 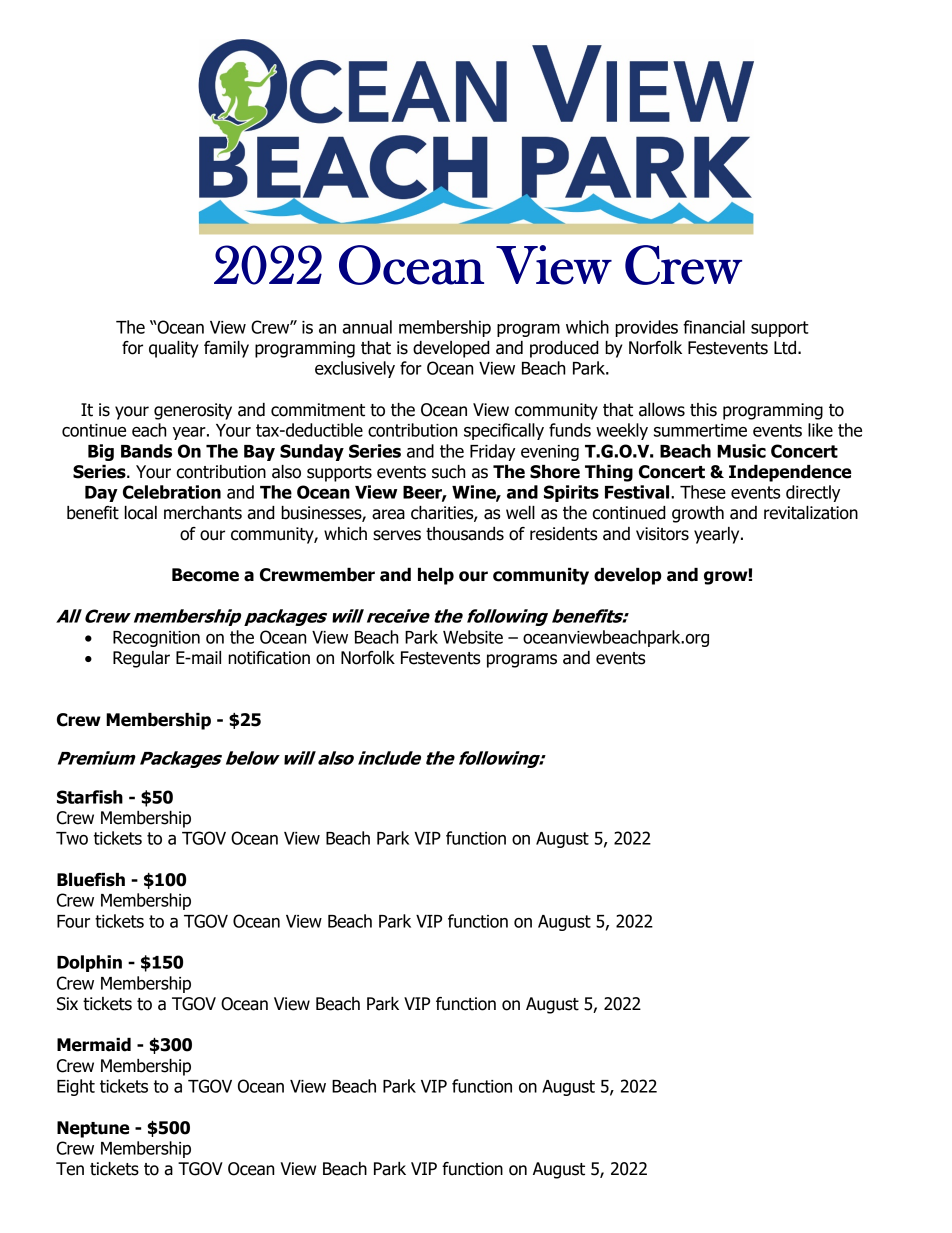 What do you see at coordinates (141, 659) in the document?
I see `Regular` at bounding box center [141, 659].
